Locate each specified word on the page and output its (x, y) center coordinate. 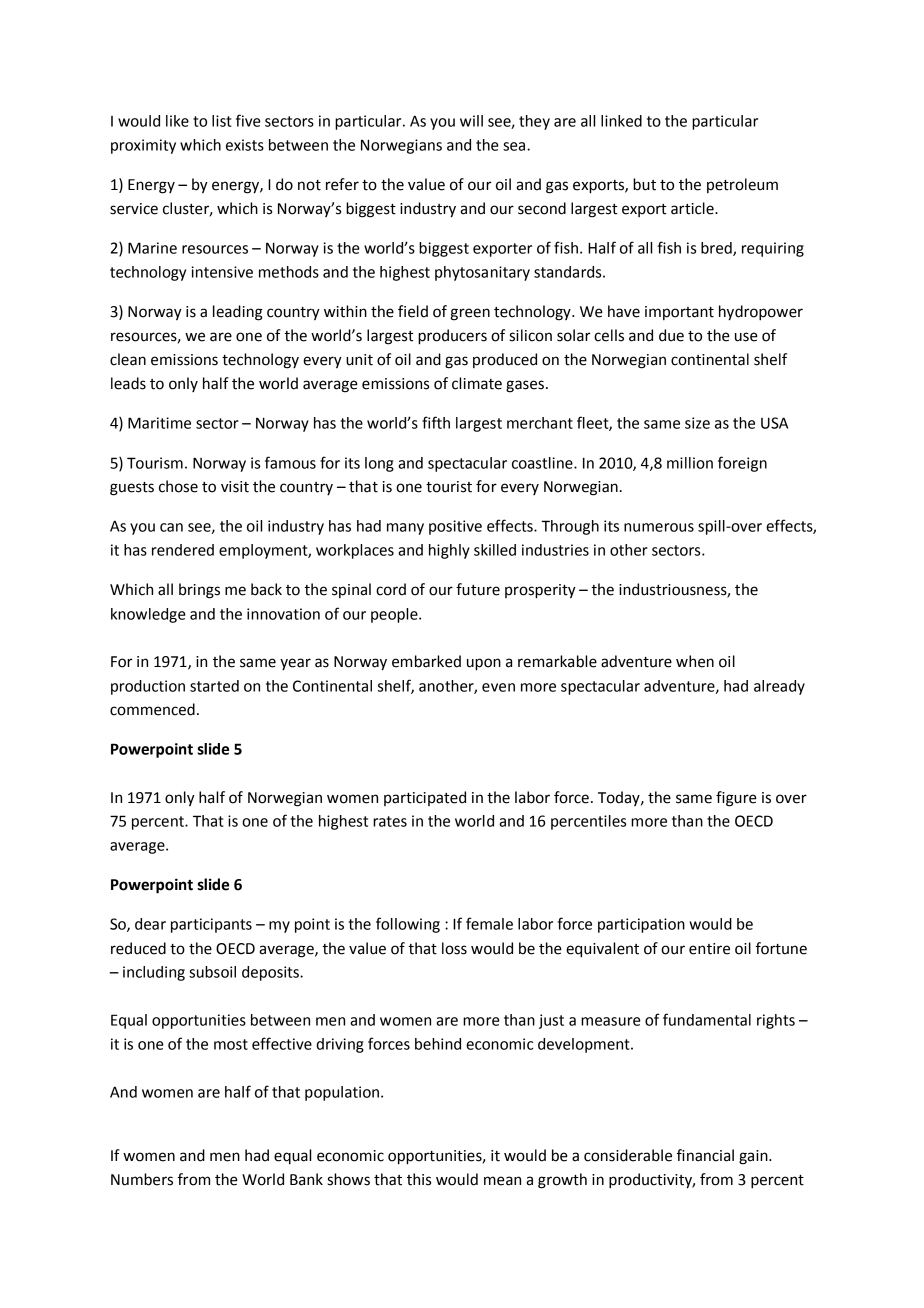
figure (736, 799)
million (690, 463)
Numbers (142, 1179)
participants (211, 925)
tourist (449, 487)
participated (425, 798)
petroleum (742, 185)
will (471, 121)
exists (245, 145)
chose (178, 486)
